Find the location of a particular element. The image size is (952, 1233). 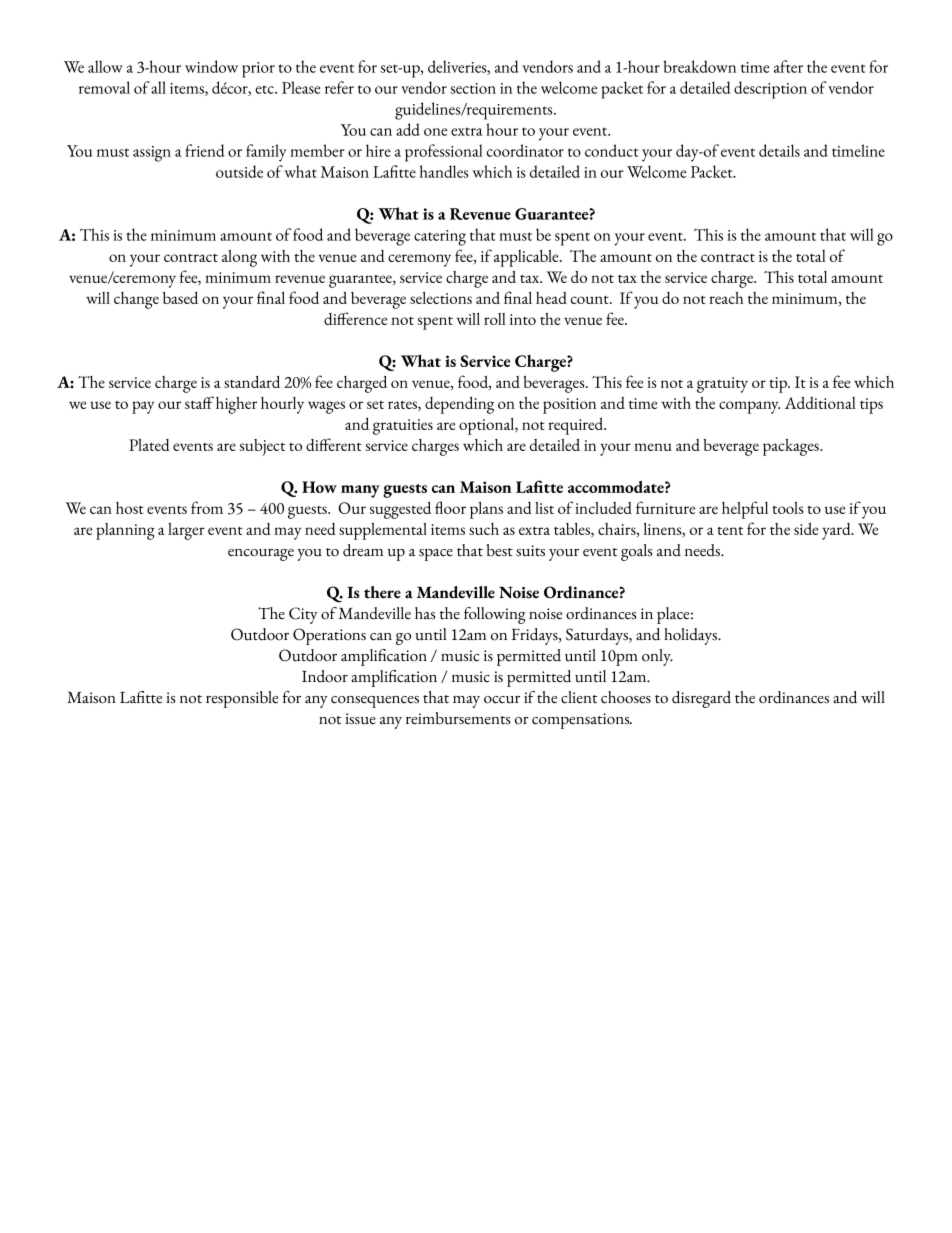

section is located at coordinates (473, 88).
